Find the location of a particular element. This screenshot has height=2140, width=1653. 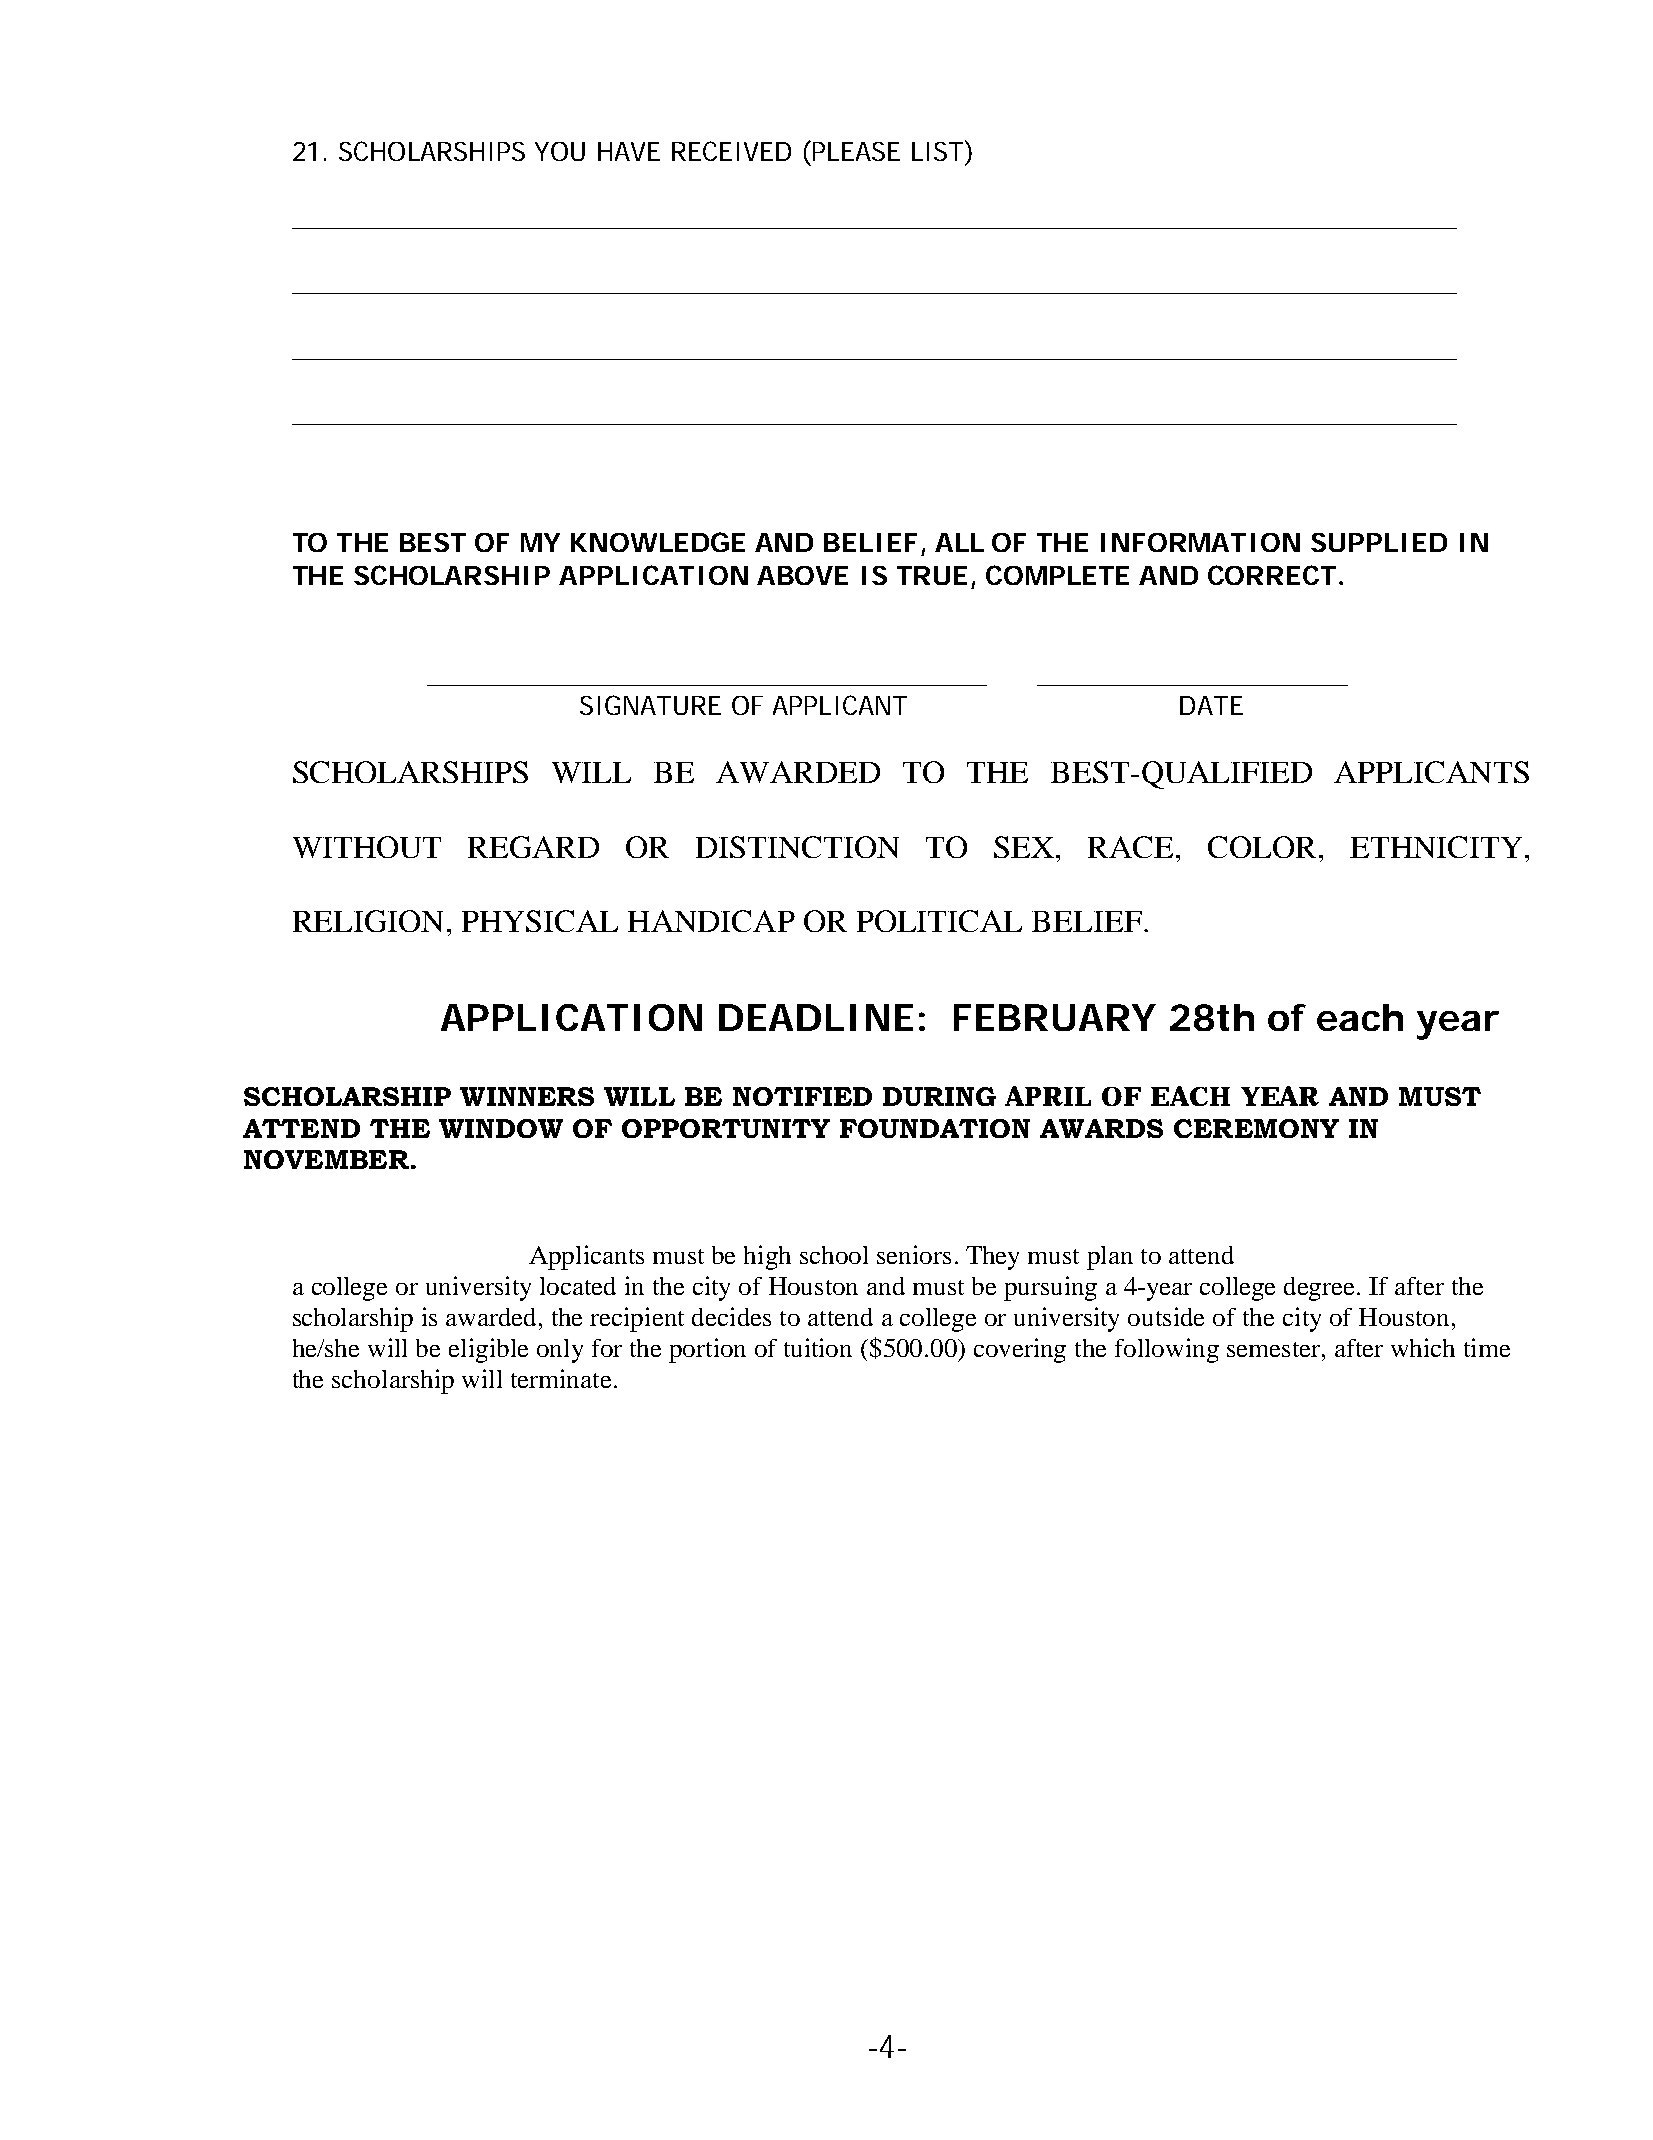

PHYSICAL is located at coordinates (540, 921).
